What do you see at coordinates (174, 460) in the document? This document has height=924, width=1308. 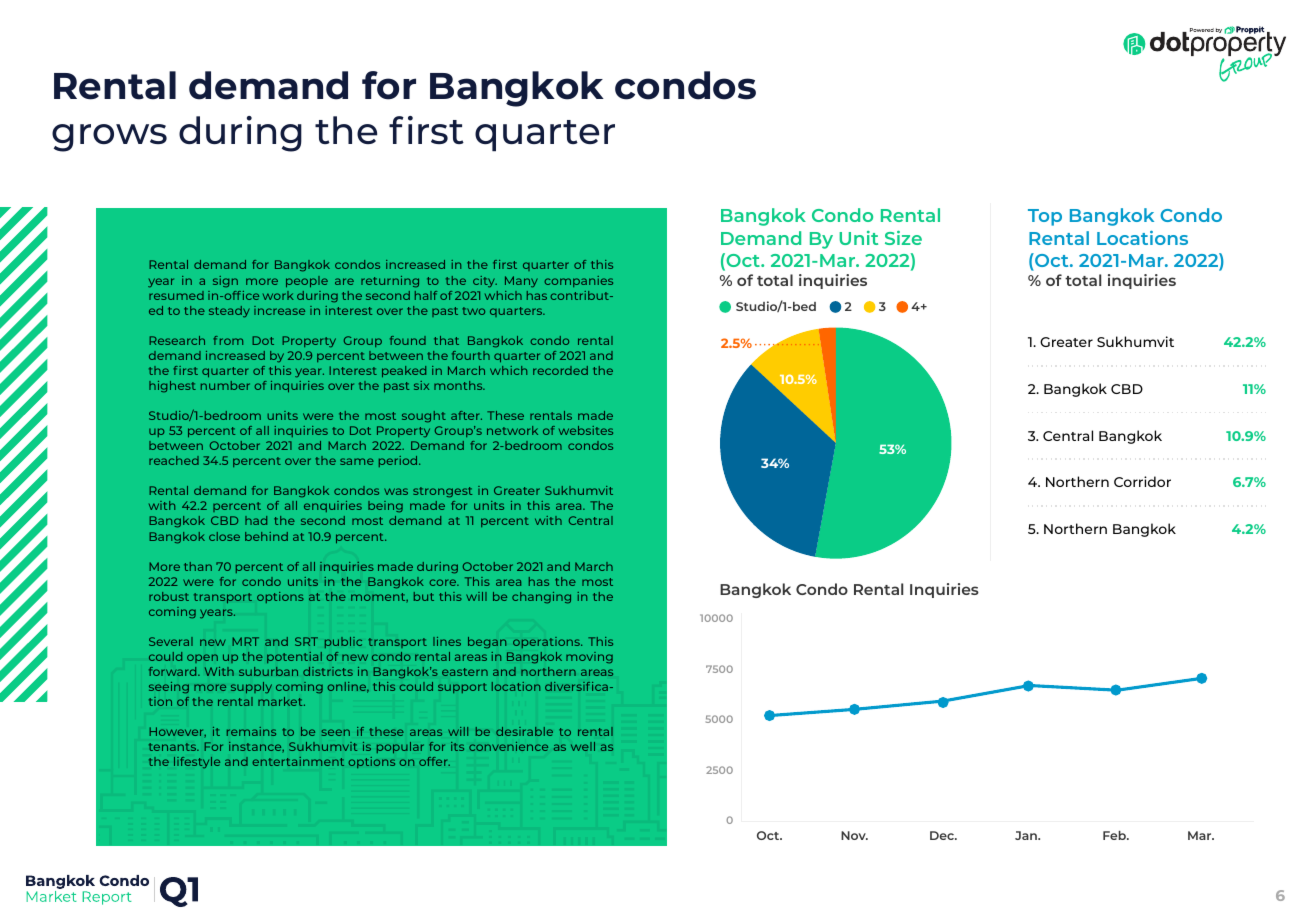 I see `reached` at bounding box center [174, 460].
